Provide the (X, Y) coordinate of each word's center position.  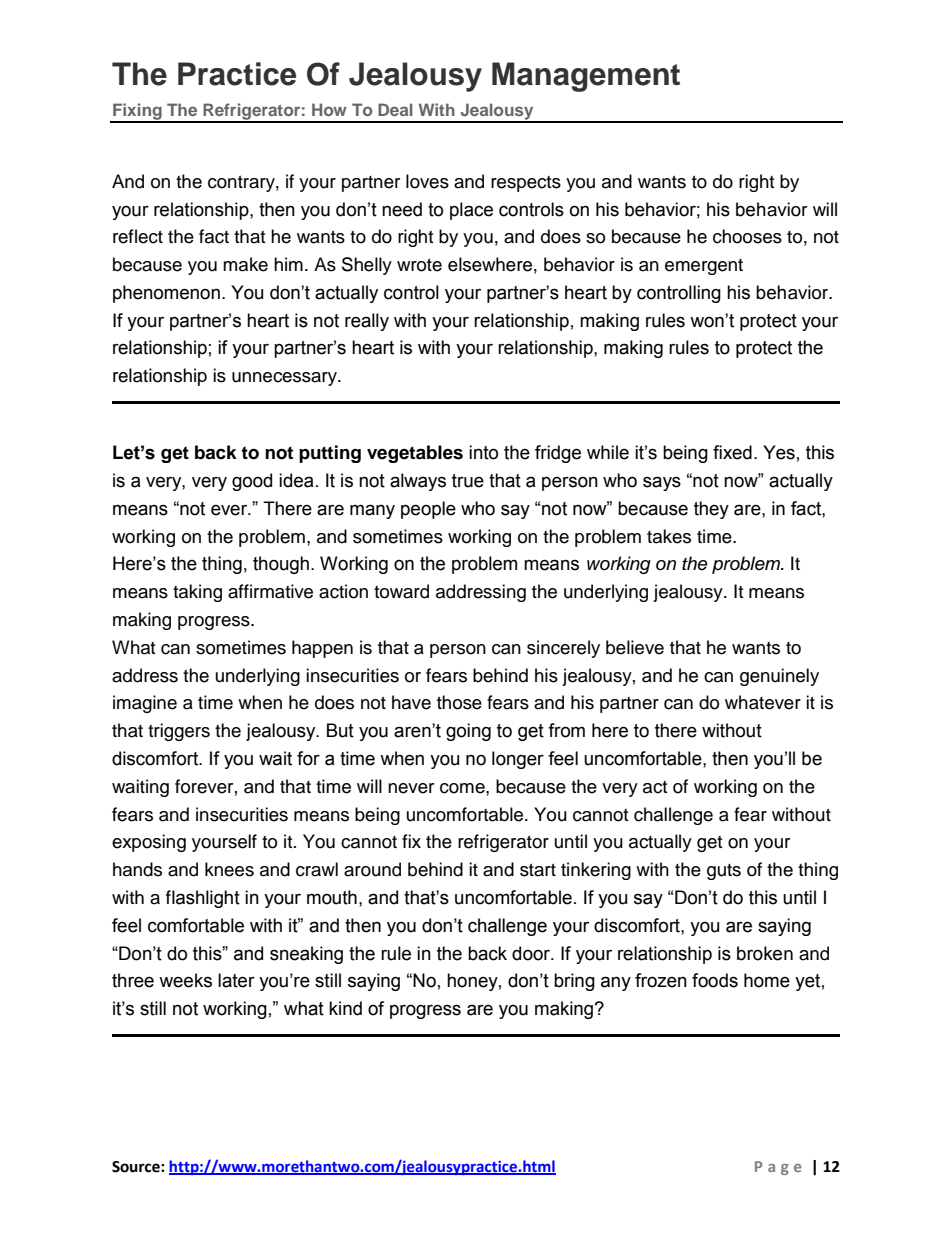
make (245, 264)
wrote (419, 265)
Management (586, 77)
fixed (732, 452)
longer (518, 760)
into (483, 452)
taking (197, 593)
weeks (185, 980)
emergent (704, 267)
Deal (395, 109)
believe (635, 647)
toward (401, 591)
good (252, 482)
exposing (149, 843)
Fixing (137, 112)
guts (724, 872)
